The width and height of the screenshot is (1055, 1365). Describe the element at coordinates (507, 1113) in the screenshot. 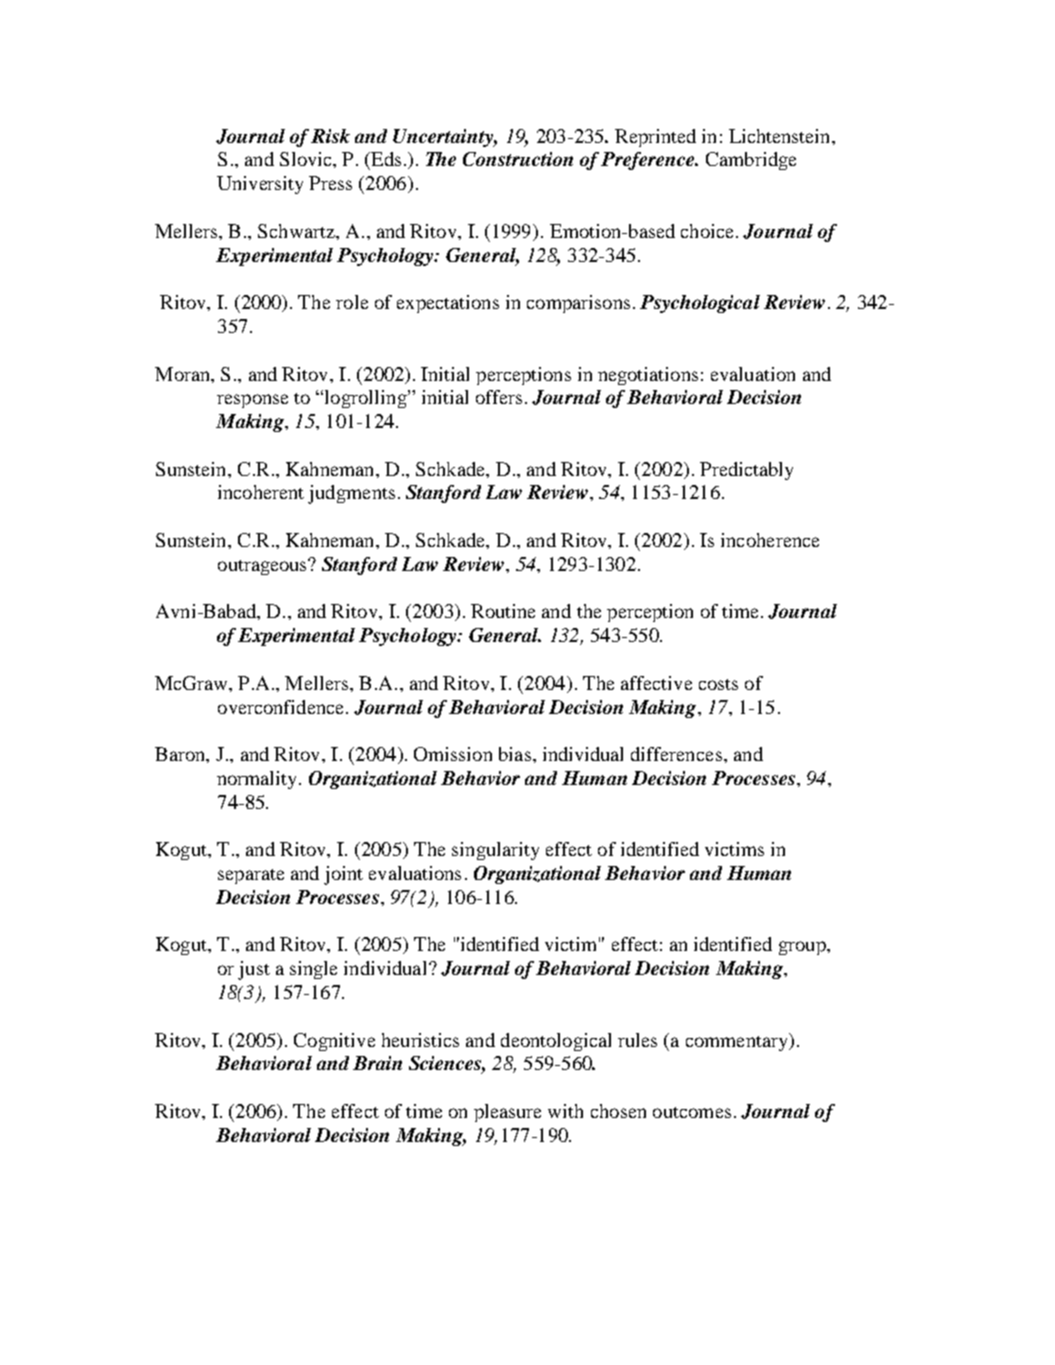

I see `pleasure` at that location.
